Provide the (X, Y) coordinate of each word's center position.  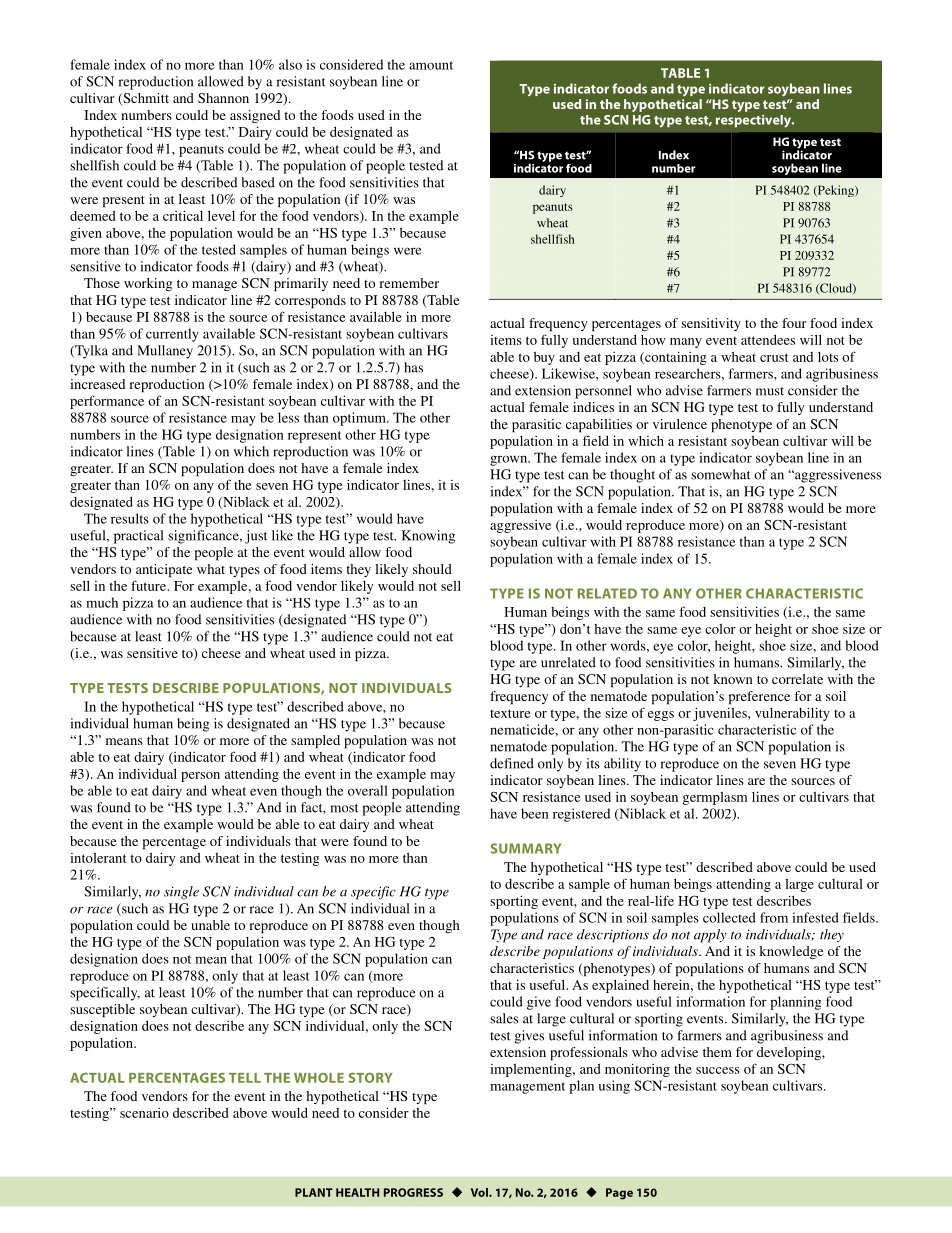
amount (431, 65)
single (181, 893)
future (150, 585)
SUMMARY (526, 848)
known (733, 679)
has (413, 367)
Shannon (223, 98)
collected (729, 917)
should (432, 569)
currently (172, 335)
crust (774, 357)
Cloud (836, 288)
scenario (144, 1113)
